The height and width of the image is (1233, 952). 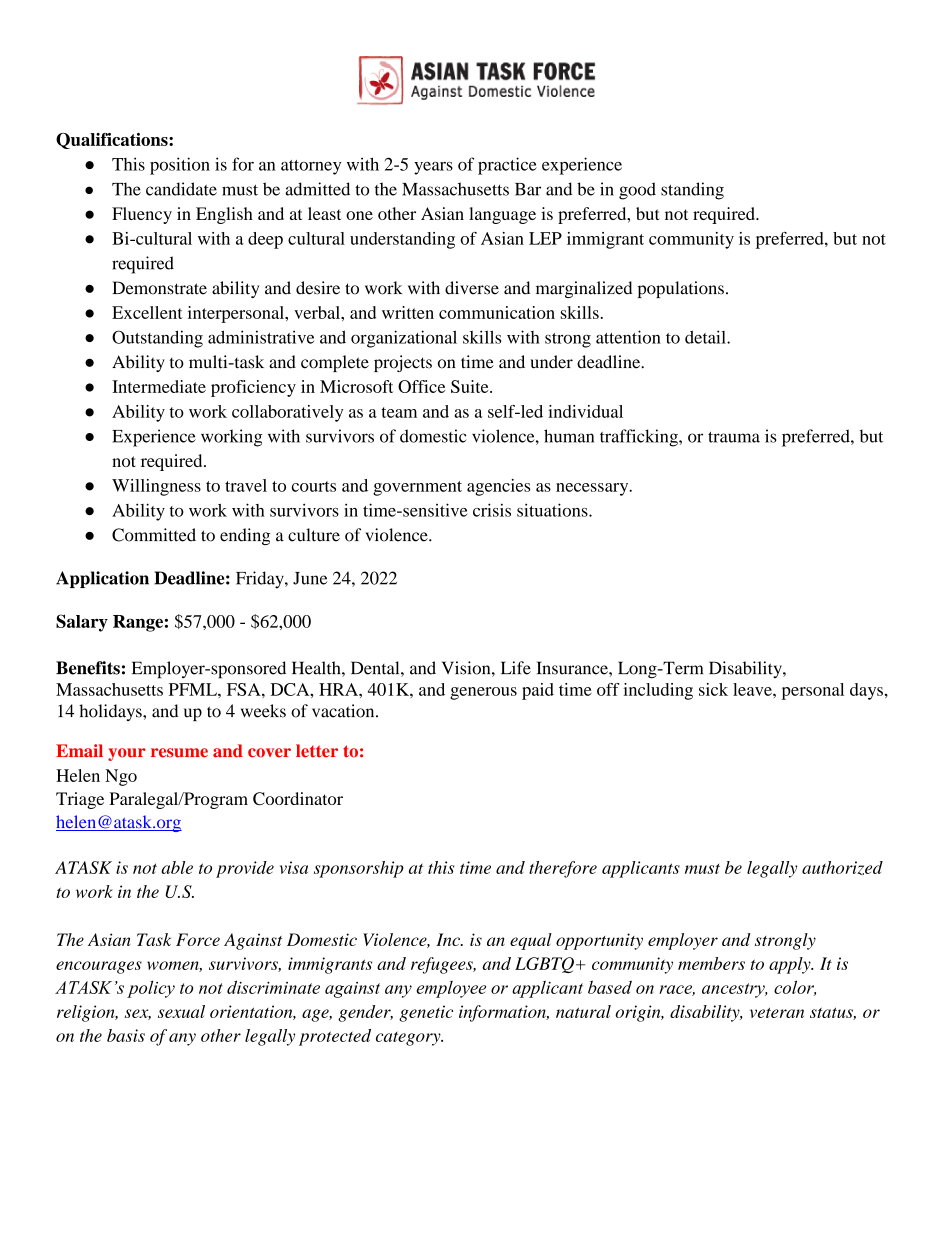 I want to click on Willingness, so click(x=156, y=487).
